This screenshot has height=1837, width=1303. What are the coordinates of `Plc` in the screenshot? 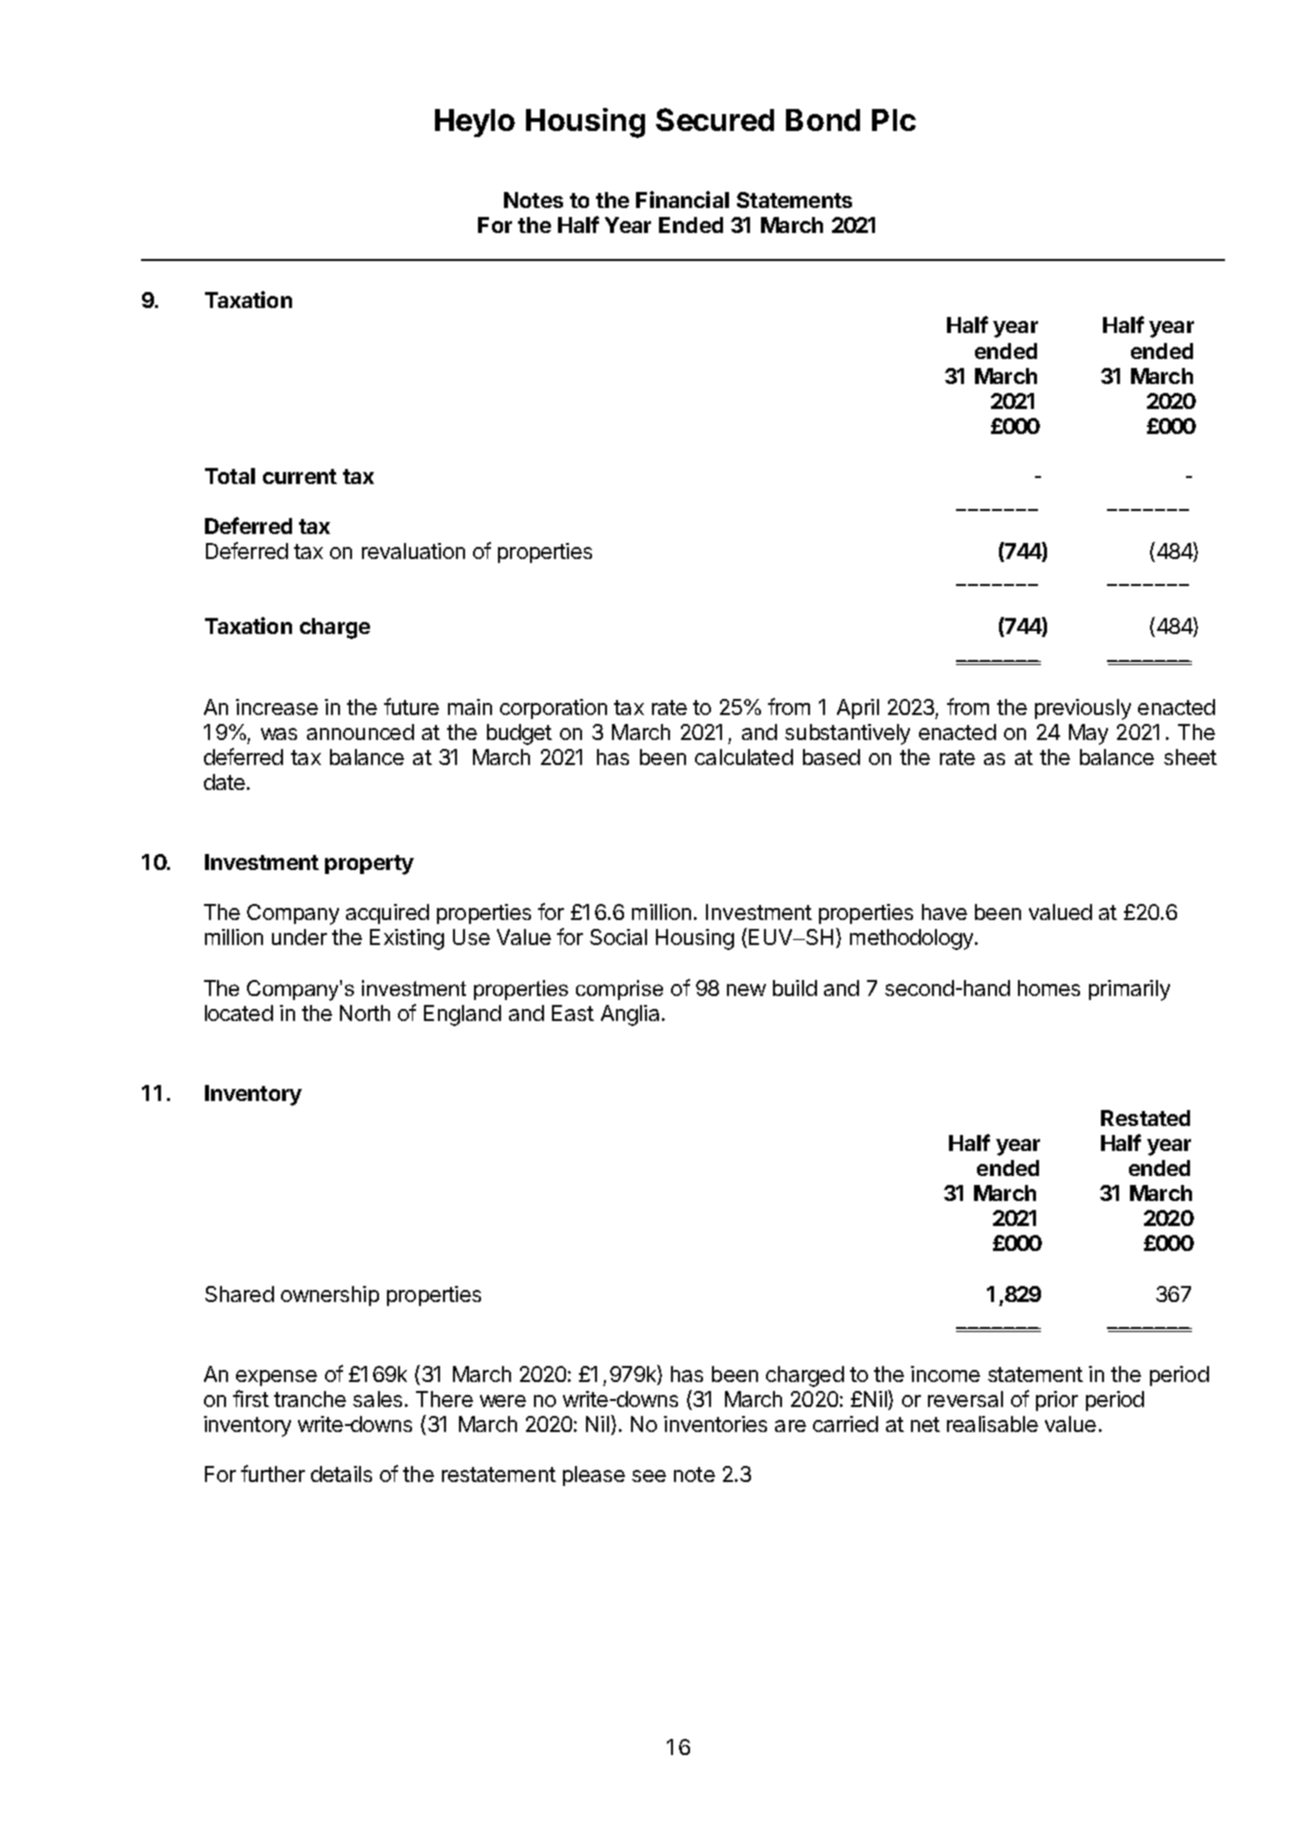 It's located at (894, 120).
